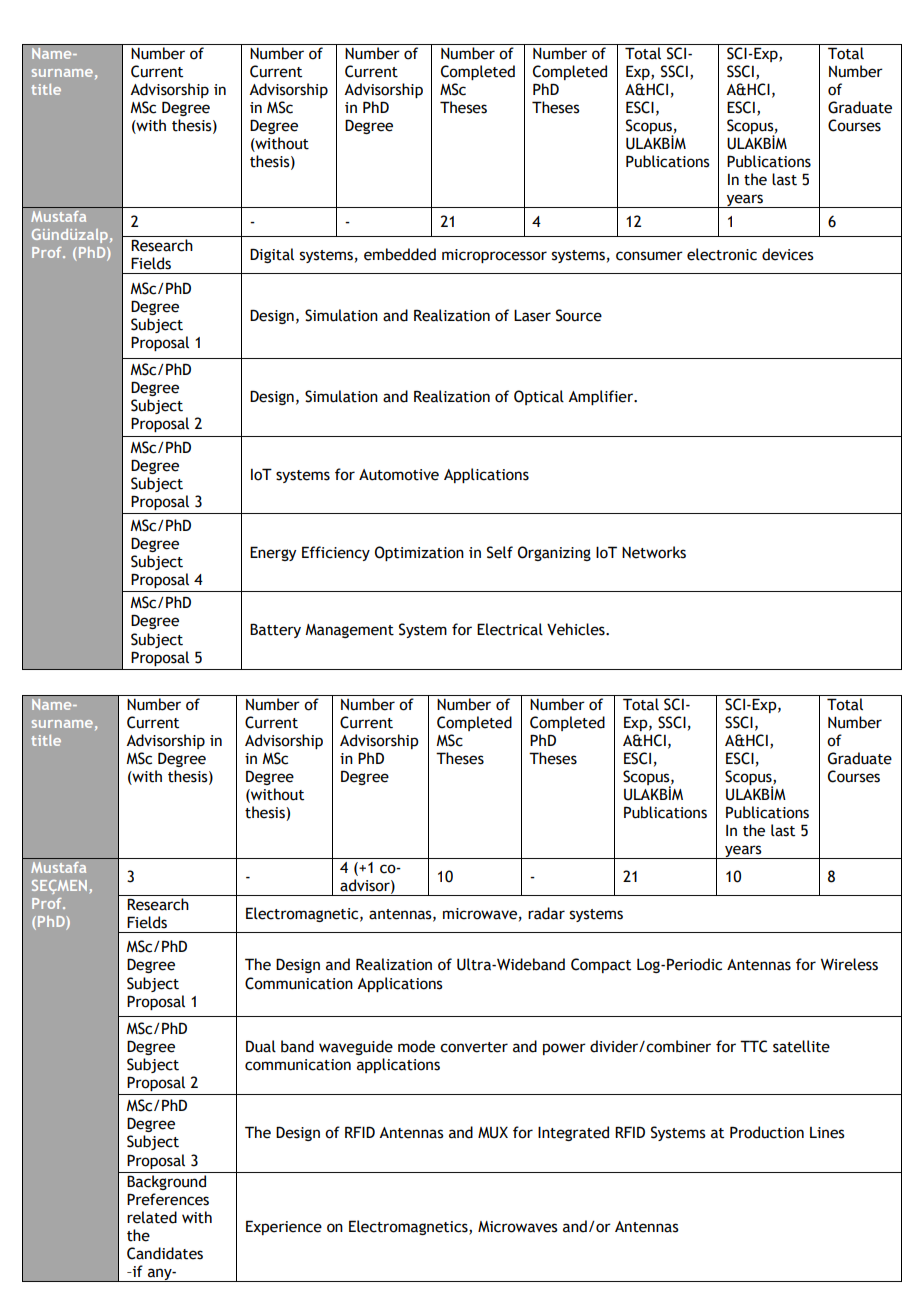  I want to click on Vehicles, so click(577, 629).
